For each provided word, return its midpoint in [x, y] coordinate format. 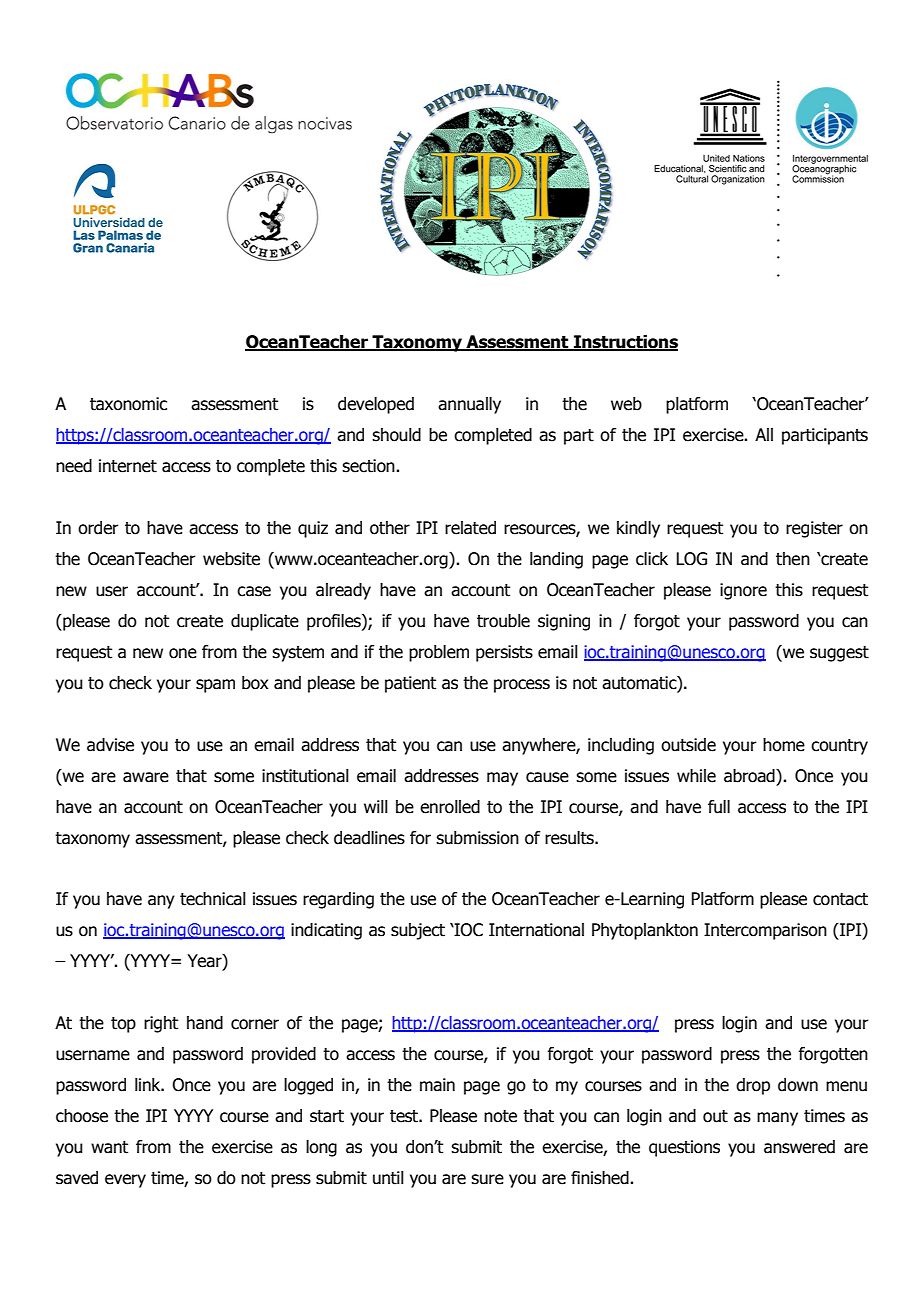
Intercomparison [765, 931]
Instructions [625, 343]
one [183, 653]
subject [418, 931]
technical [213, 899]
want [109, 1147]
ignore [743, 591]
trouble [503, 621]
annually [469, 405]
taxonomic [128, 404]
